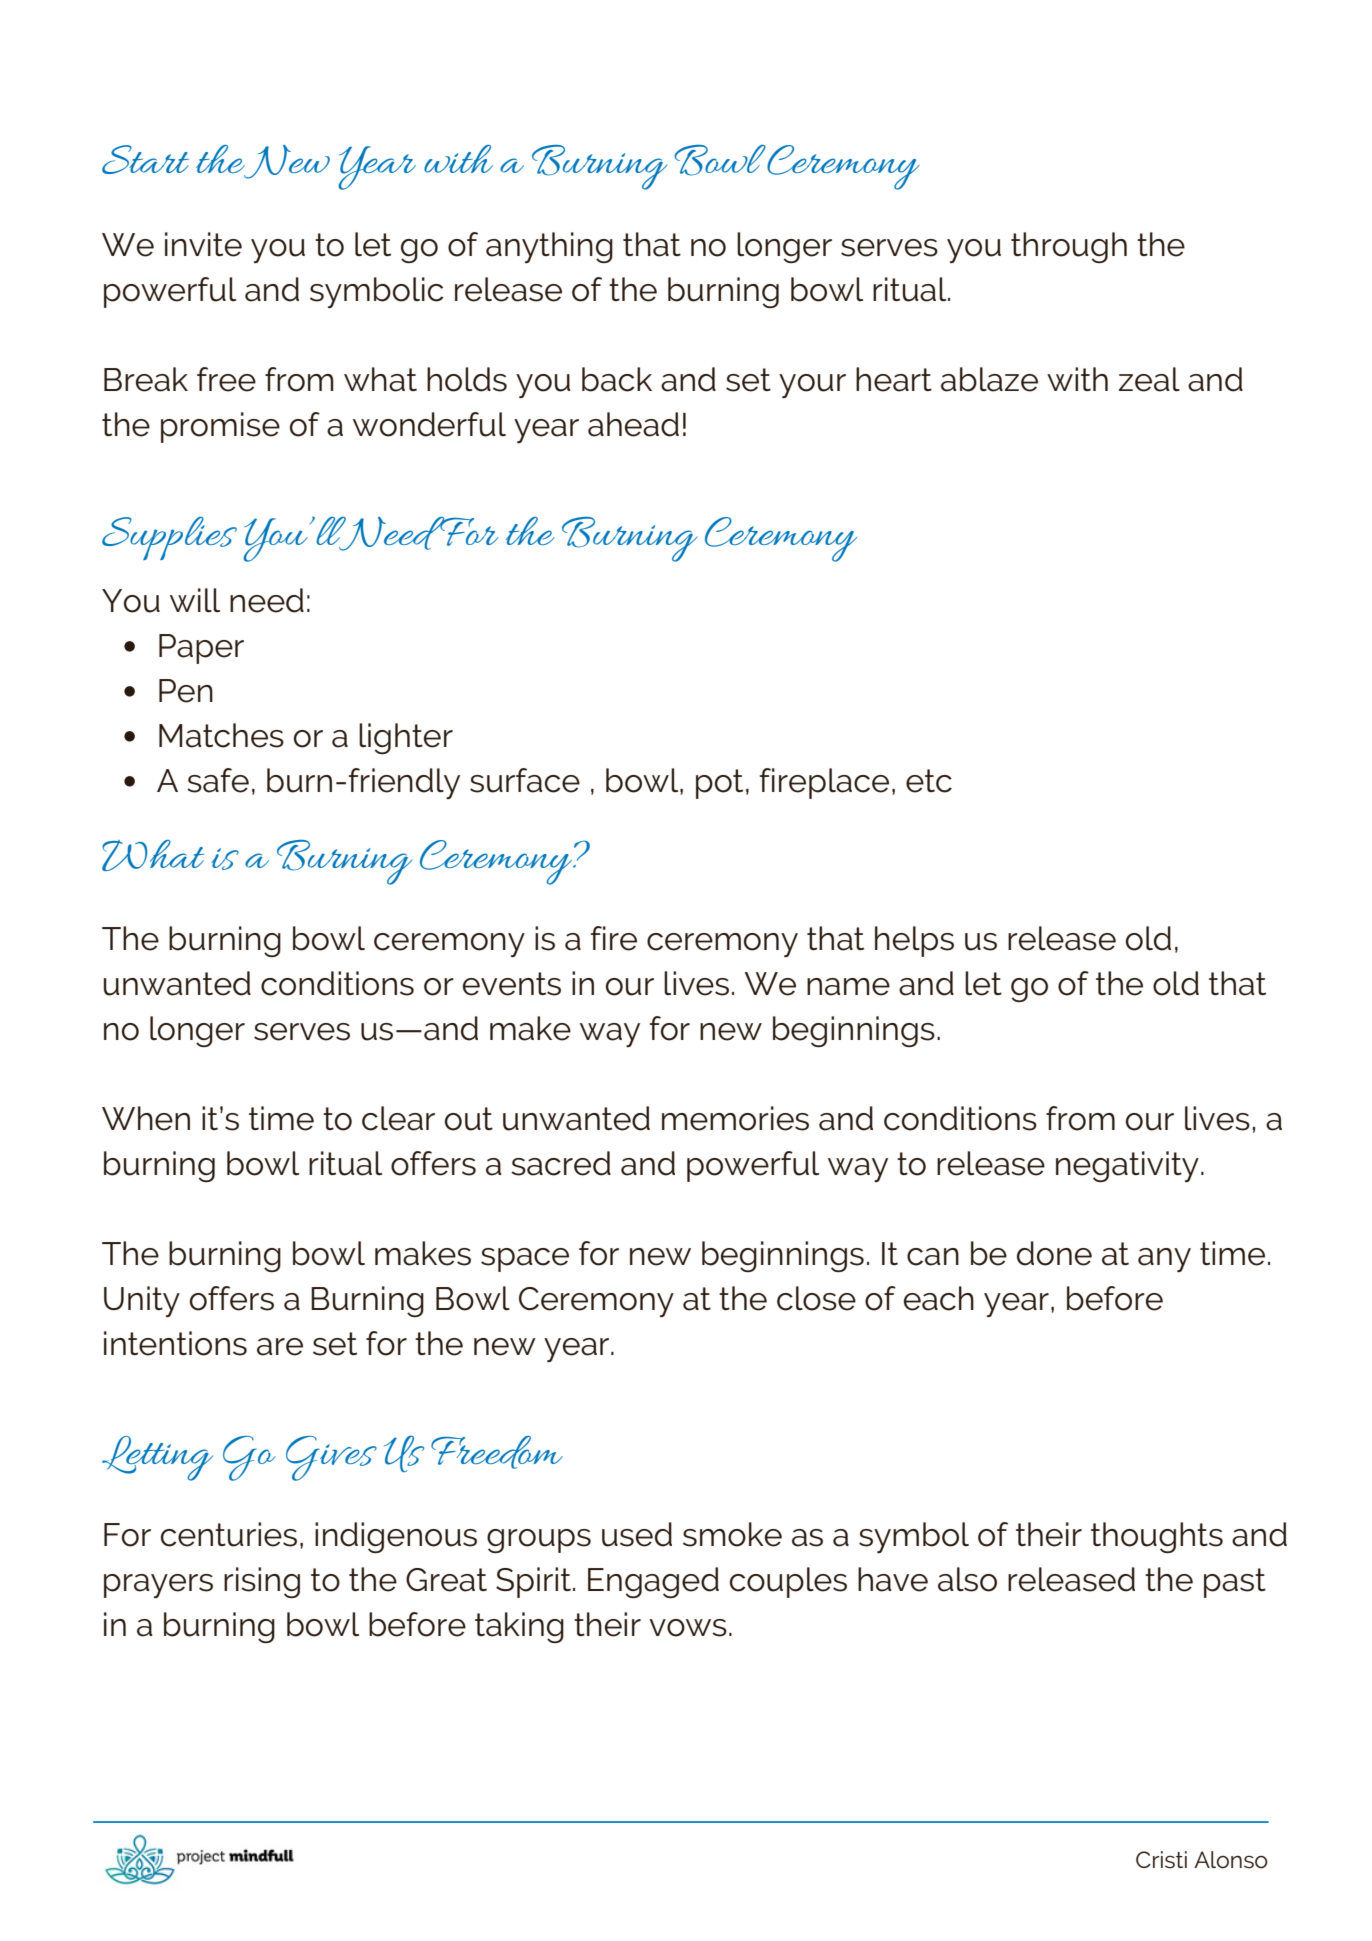  I want to click on anything, so click(549, 247).
